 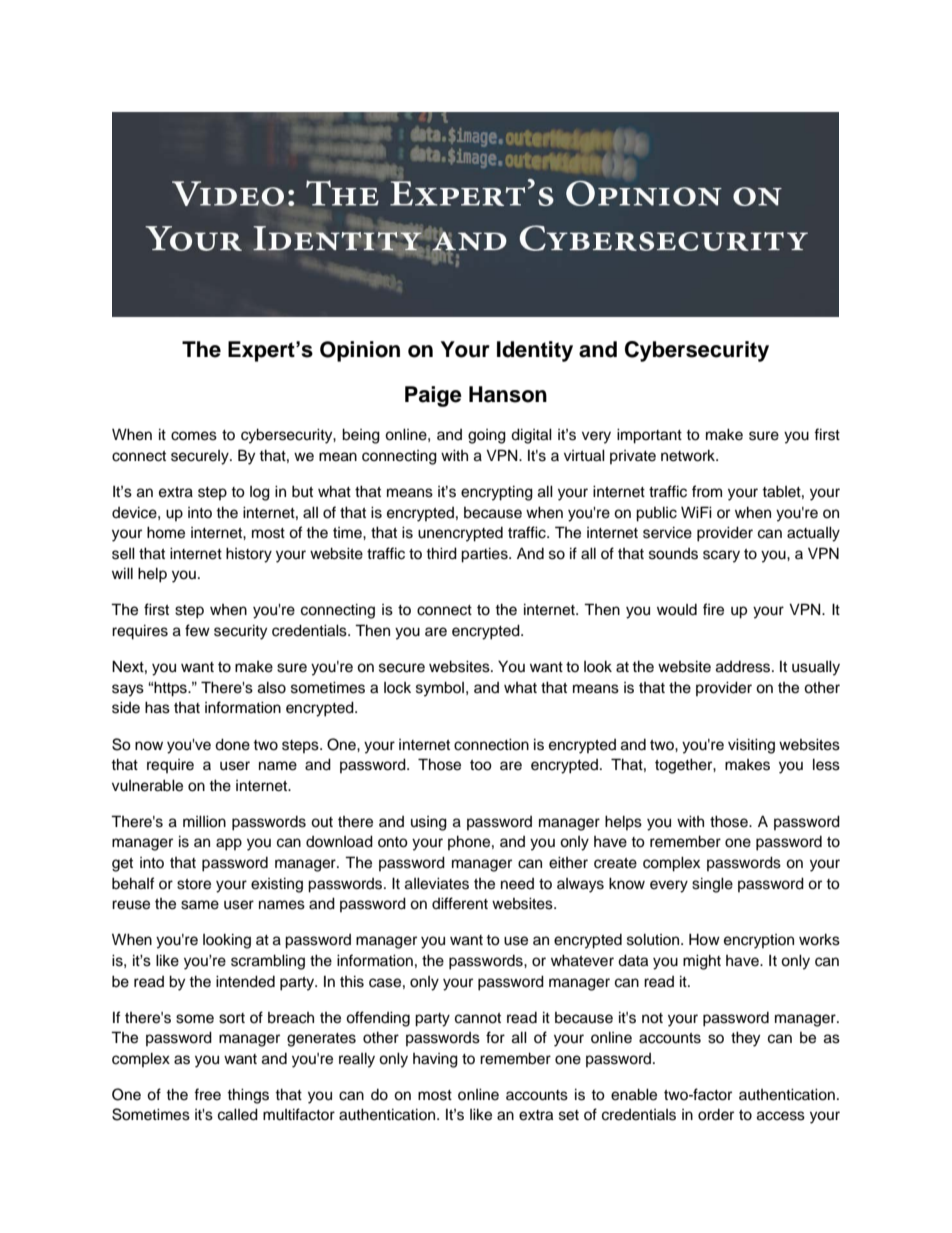 I want to click on having, so click(x=435, y=1060).
